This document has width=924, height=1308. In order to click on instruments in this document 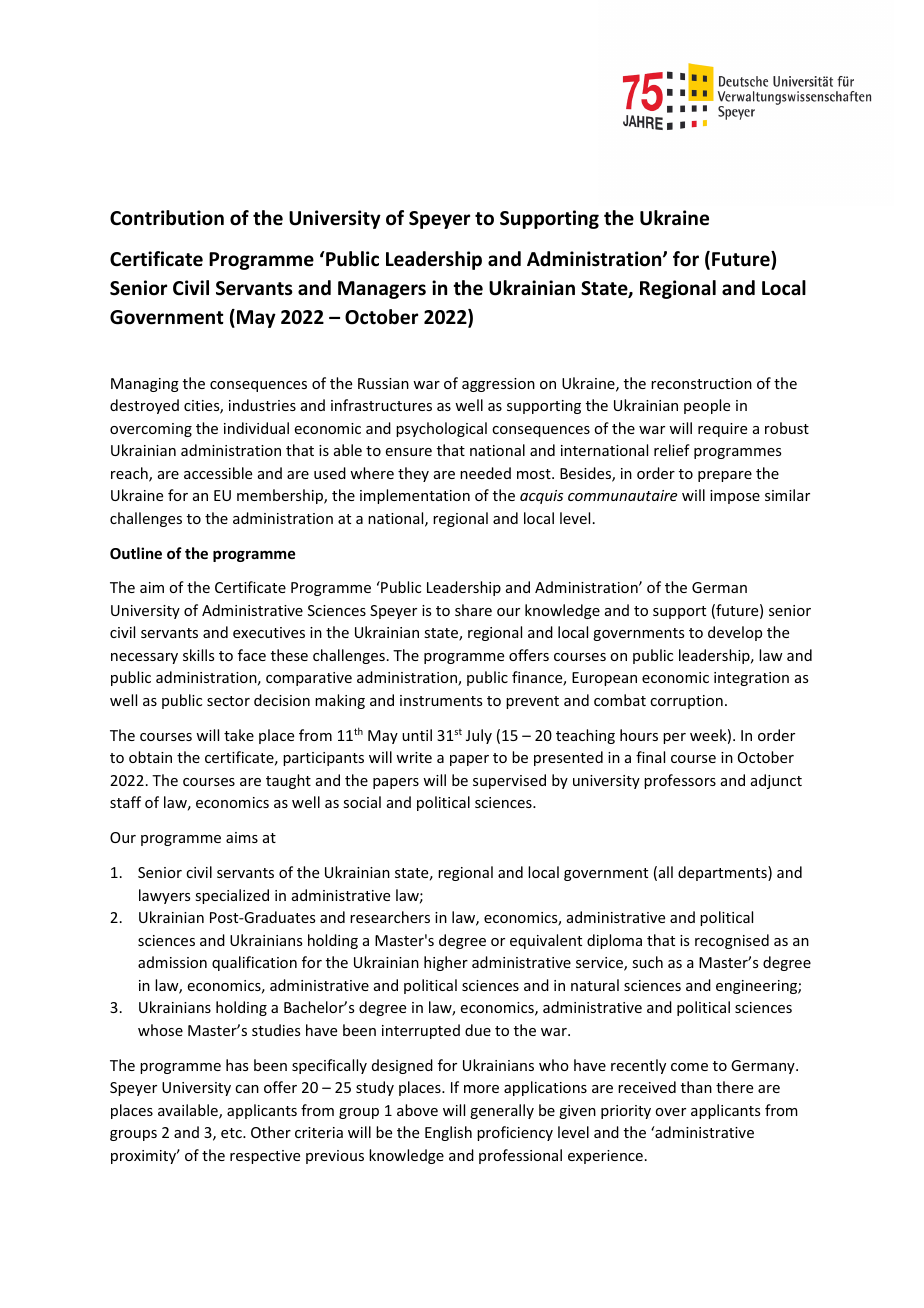, I will do `click(441, 700)`.
